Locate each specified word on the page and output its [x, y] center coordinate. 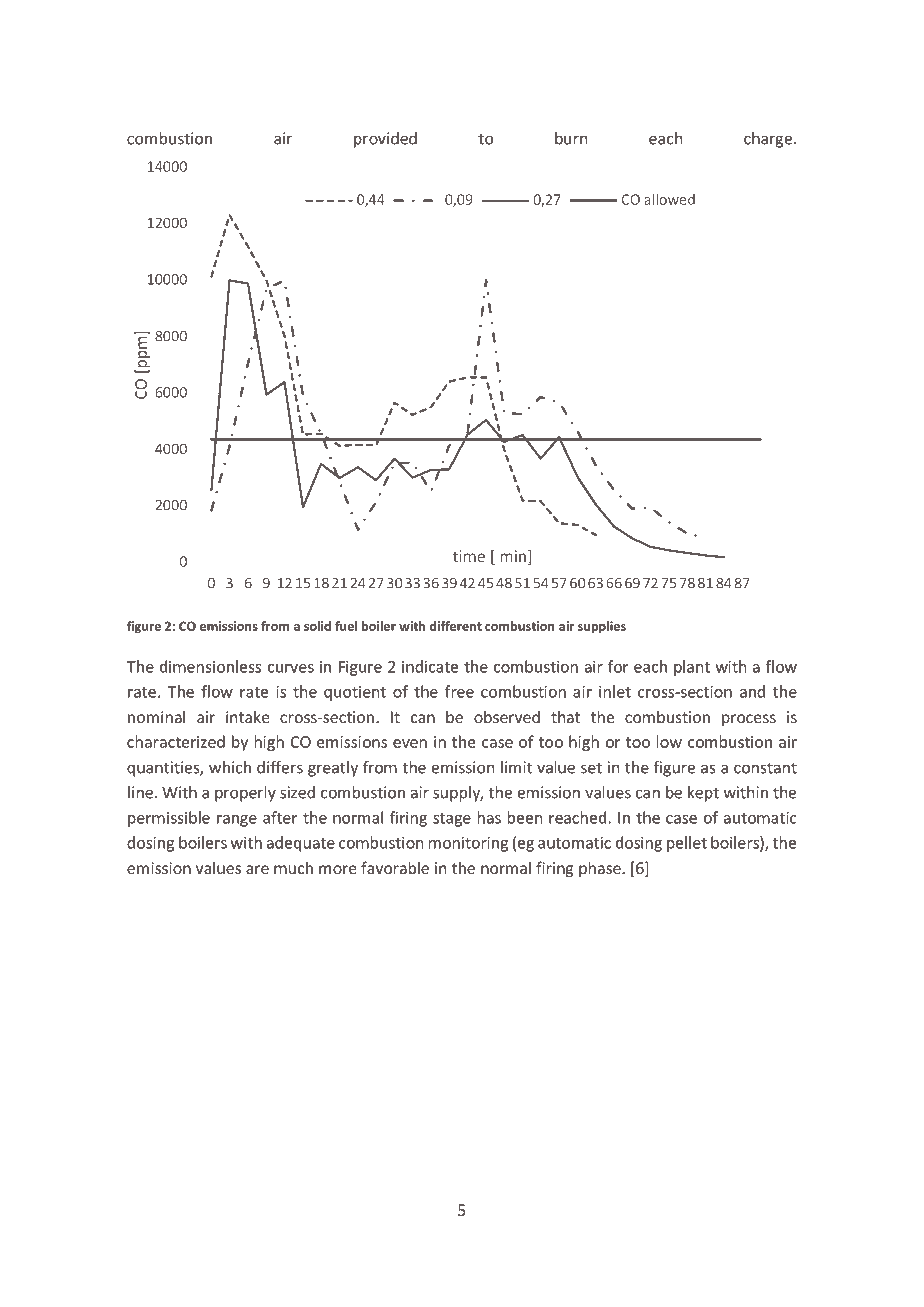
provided [385, 140]
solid [317, 626]
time [468, 557]
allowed [669, 199]
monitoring [468, 844]
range [237, 821]
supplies [602, 627]
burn [571, 138]
